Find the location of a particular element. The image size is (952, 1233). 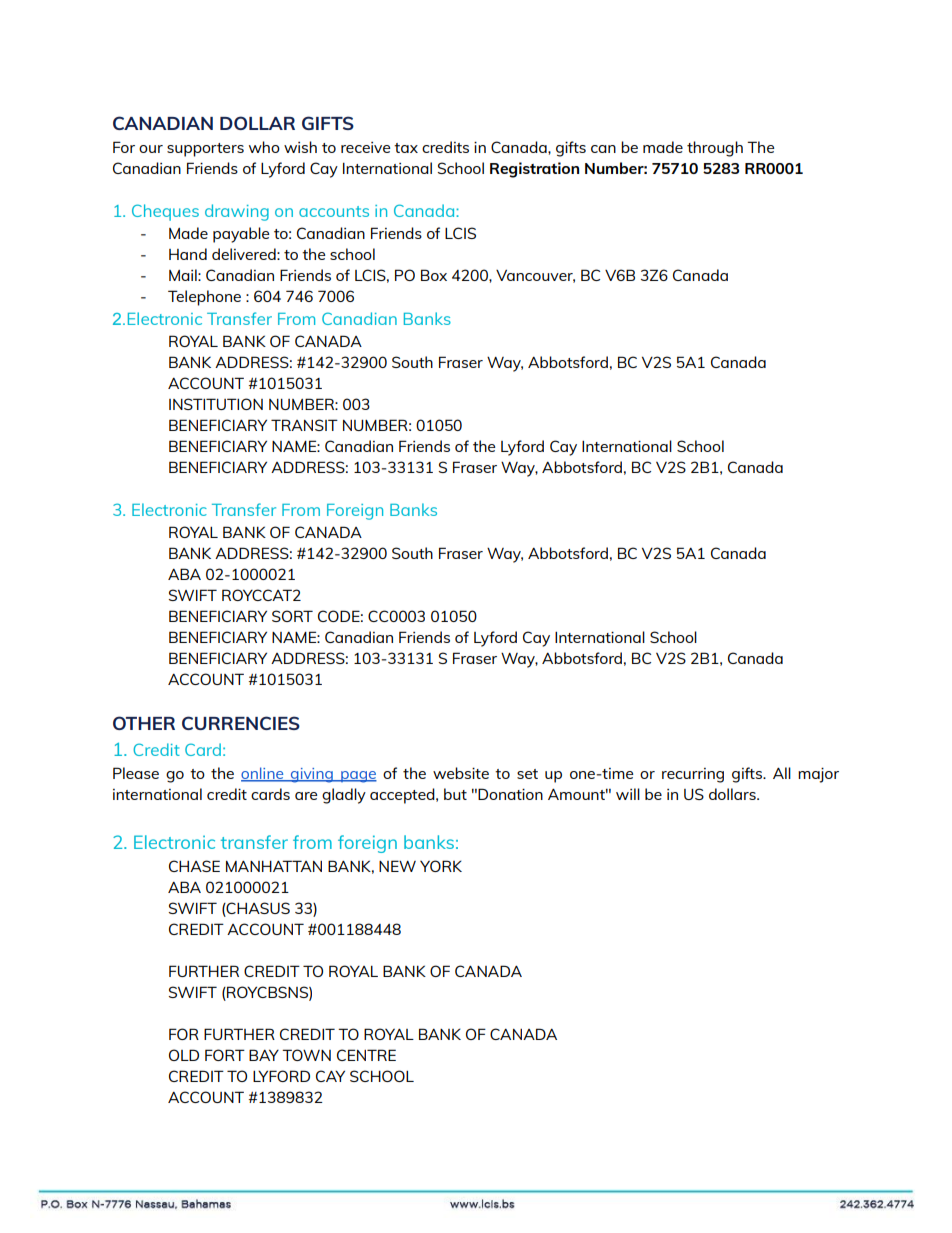

website is located at coordinates (461, 773).
